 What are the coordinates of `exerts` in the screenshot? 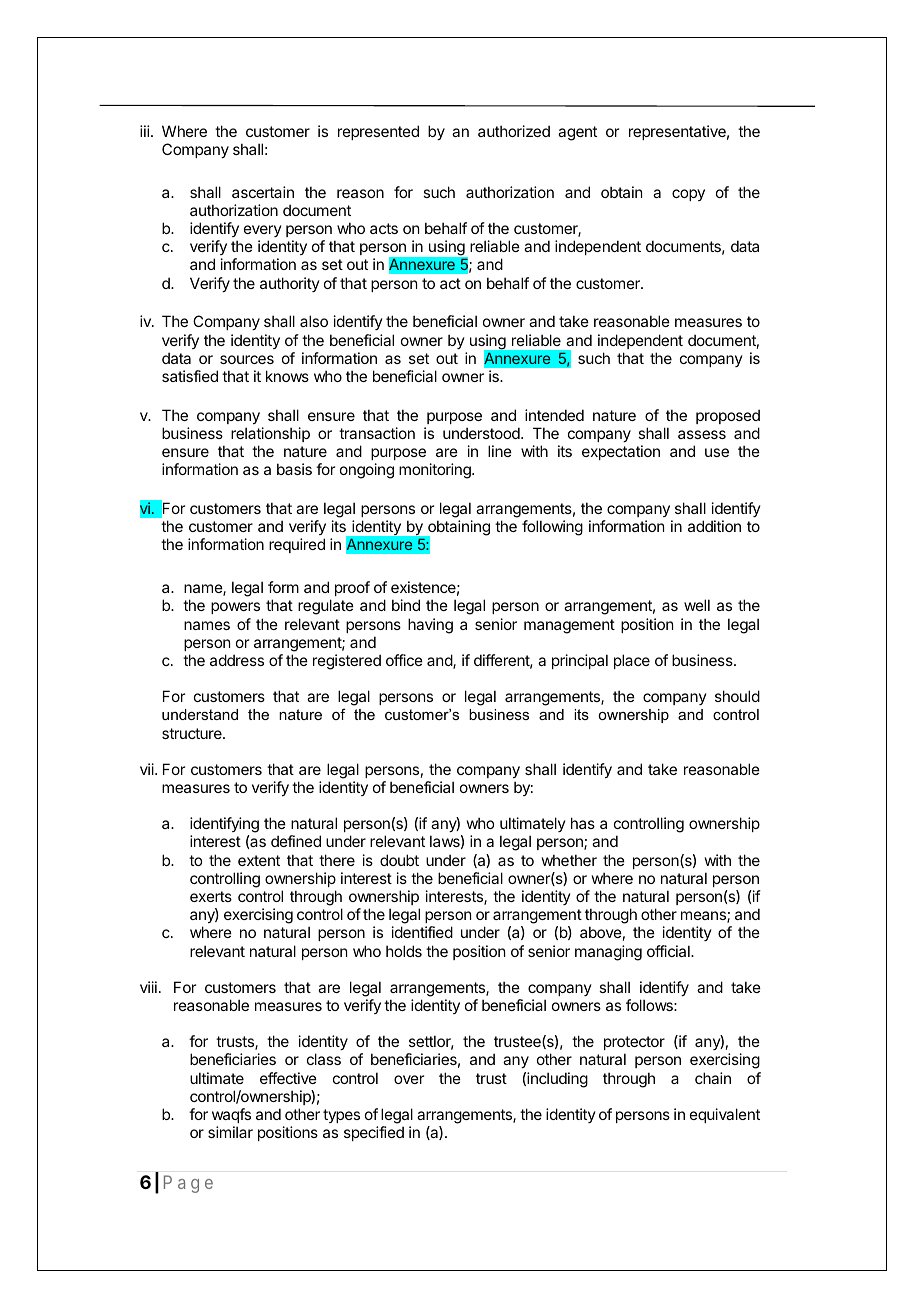 It's located at (211, 896).
